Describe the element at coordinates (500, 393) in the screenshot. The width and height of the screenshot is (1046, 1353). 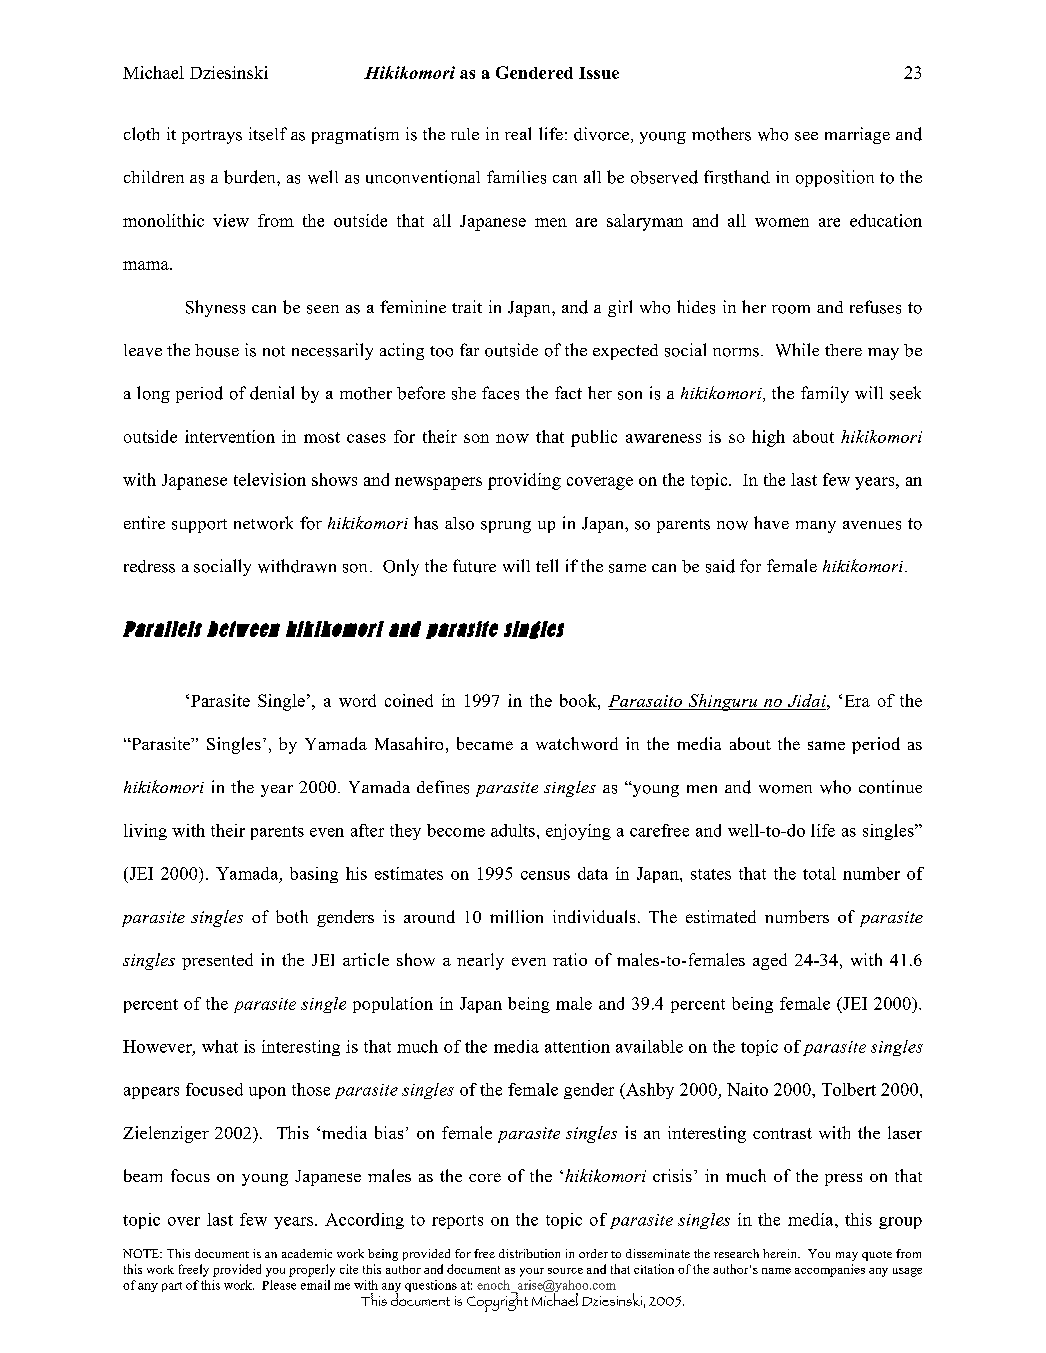
I see `faces` at that location.
